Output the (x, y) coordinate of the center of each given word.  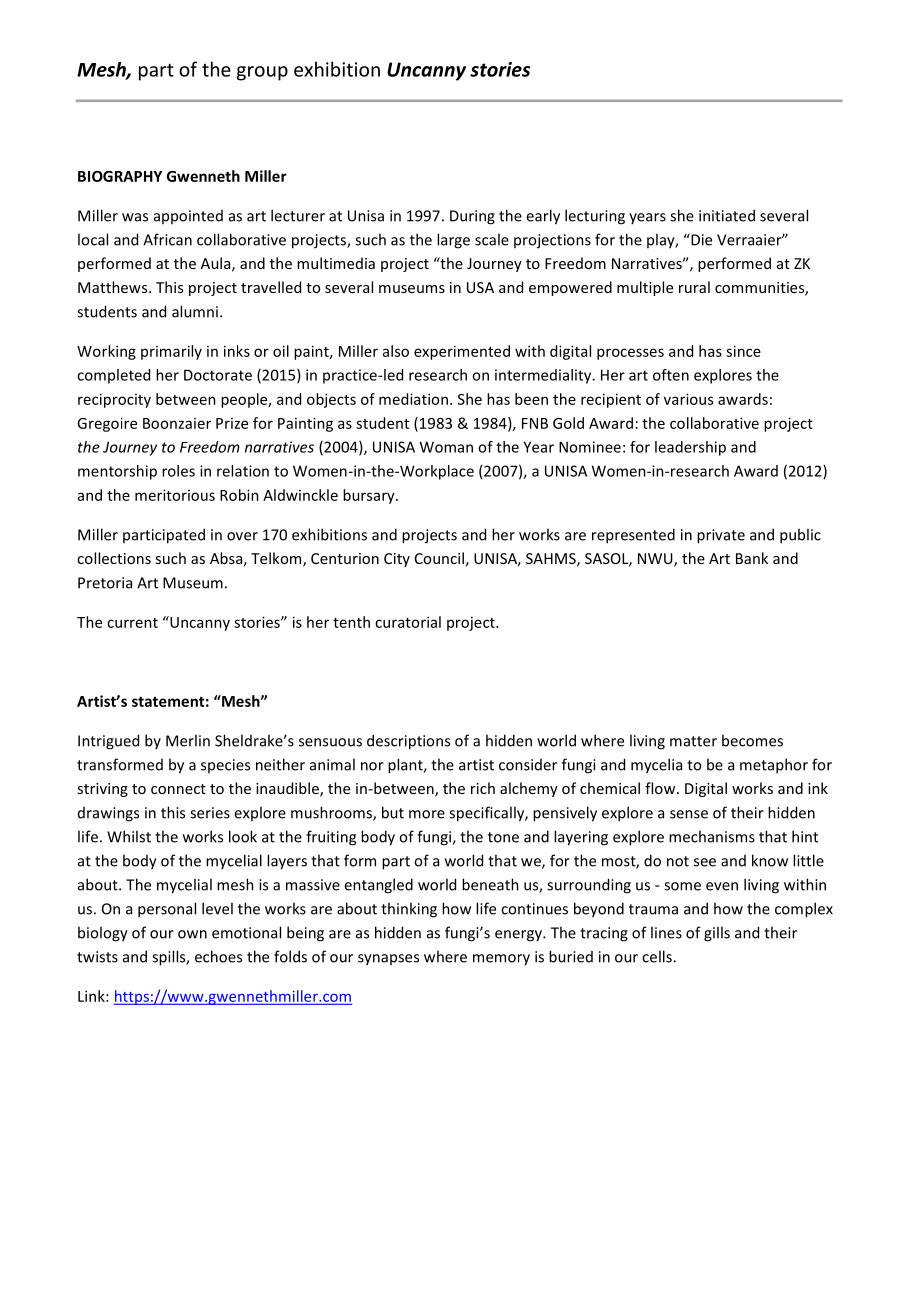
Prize (232, 423)
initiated (727, 215)
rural (694, 287)
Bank (752, 558)
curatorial (408, 622)
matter (693, 741)
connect (178, 789)
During (472, 217)
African (167, 239)
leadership (690, 448)
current (132, 623)
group (262, 73)
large (453, 241)
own (192, 934)
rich (483, 788)
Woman (446, 447)
